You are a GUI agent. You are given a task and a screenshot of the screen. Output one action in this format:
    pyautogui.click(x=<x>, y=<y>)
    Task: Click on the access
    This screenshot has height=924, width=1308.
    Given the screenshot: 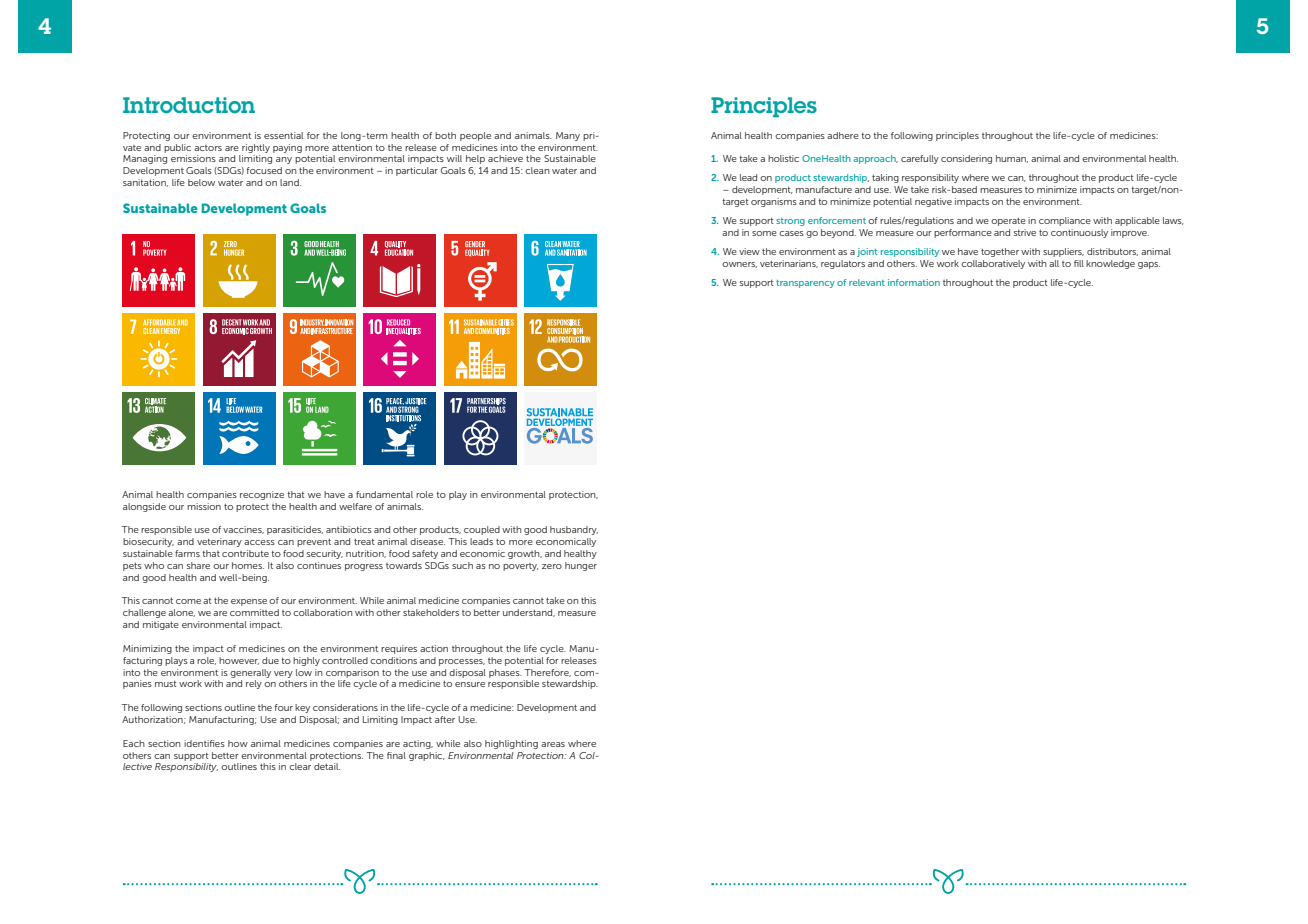 What is the action you would take?
    pyautogui.click(x=259, y=542)
